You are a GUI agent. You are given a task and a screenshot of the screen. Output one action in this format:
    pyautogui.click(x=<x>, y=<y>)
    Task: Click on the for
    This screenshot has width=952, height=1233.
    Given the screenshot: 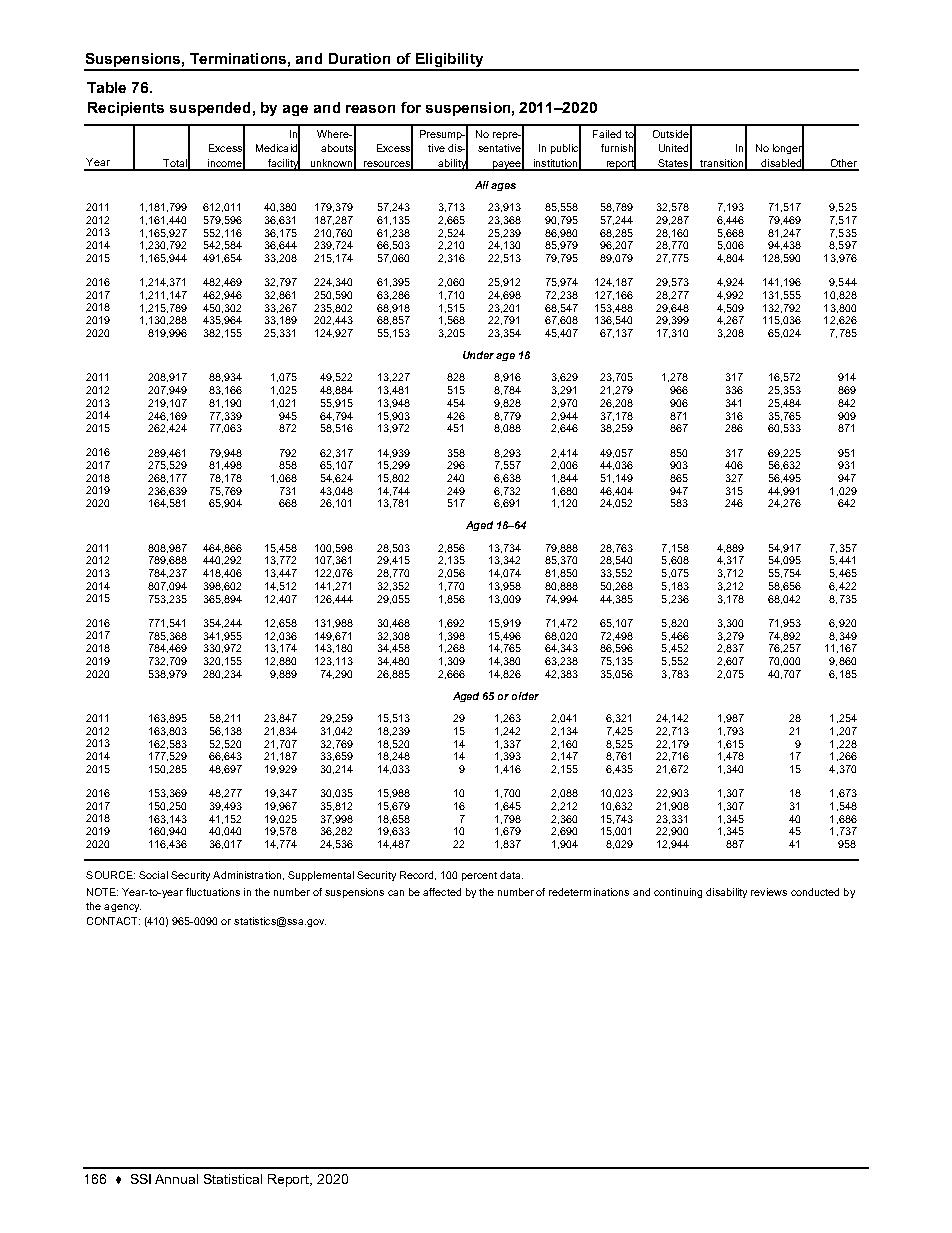 What is the action you would take?
    pyautogui.click(x=411, y=107)
